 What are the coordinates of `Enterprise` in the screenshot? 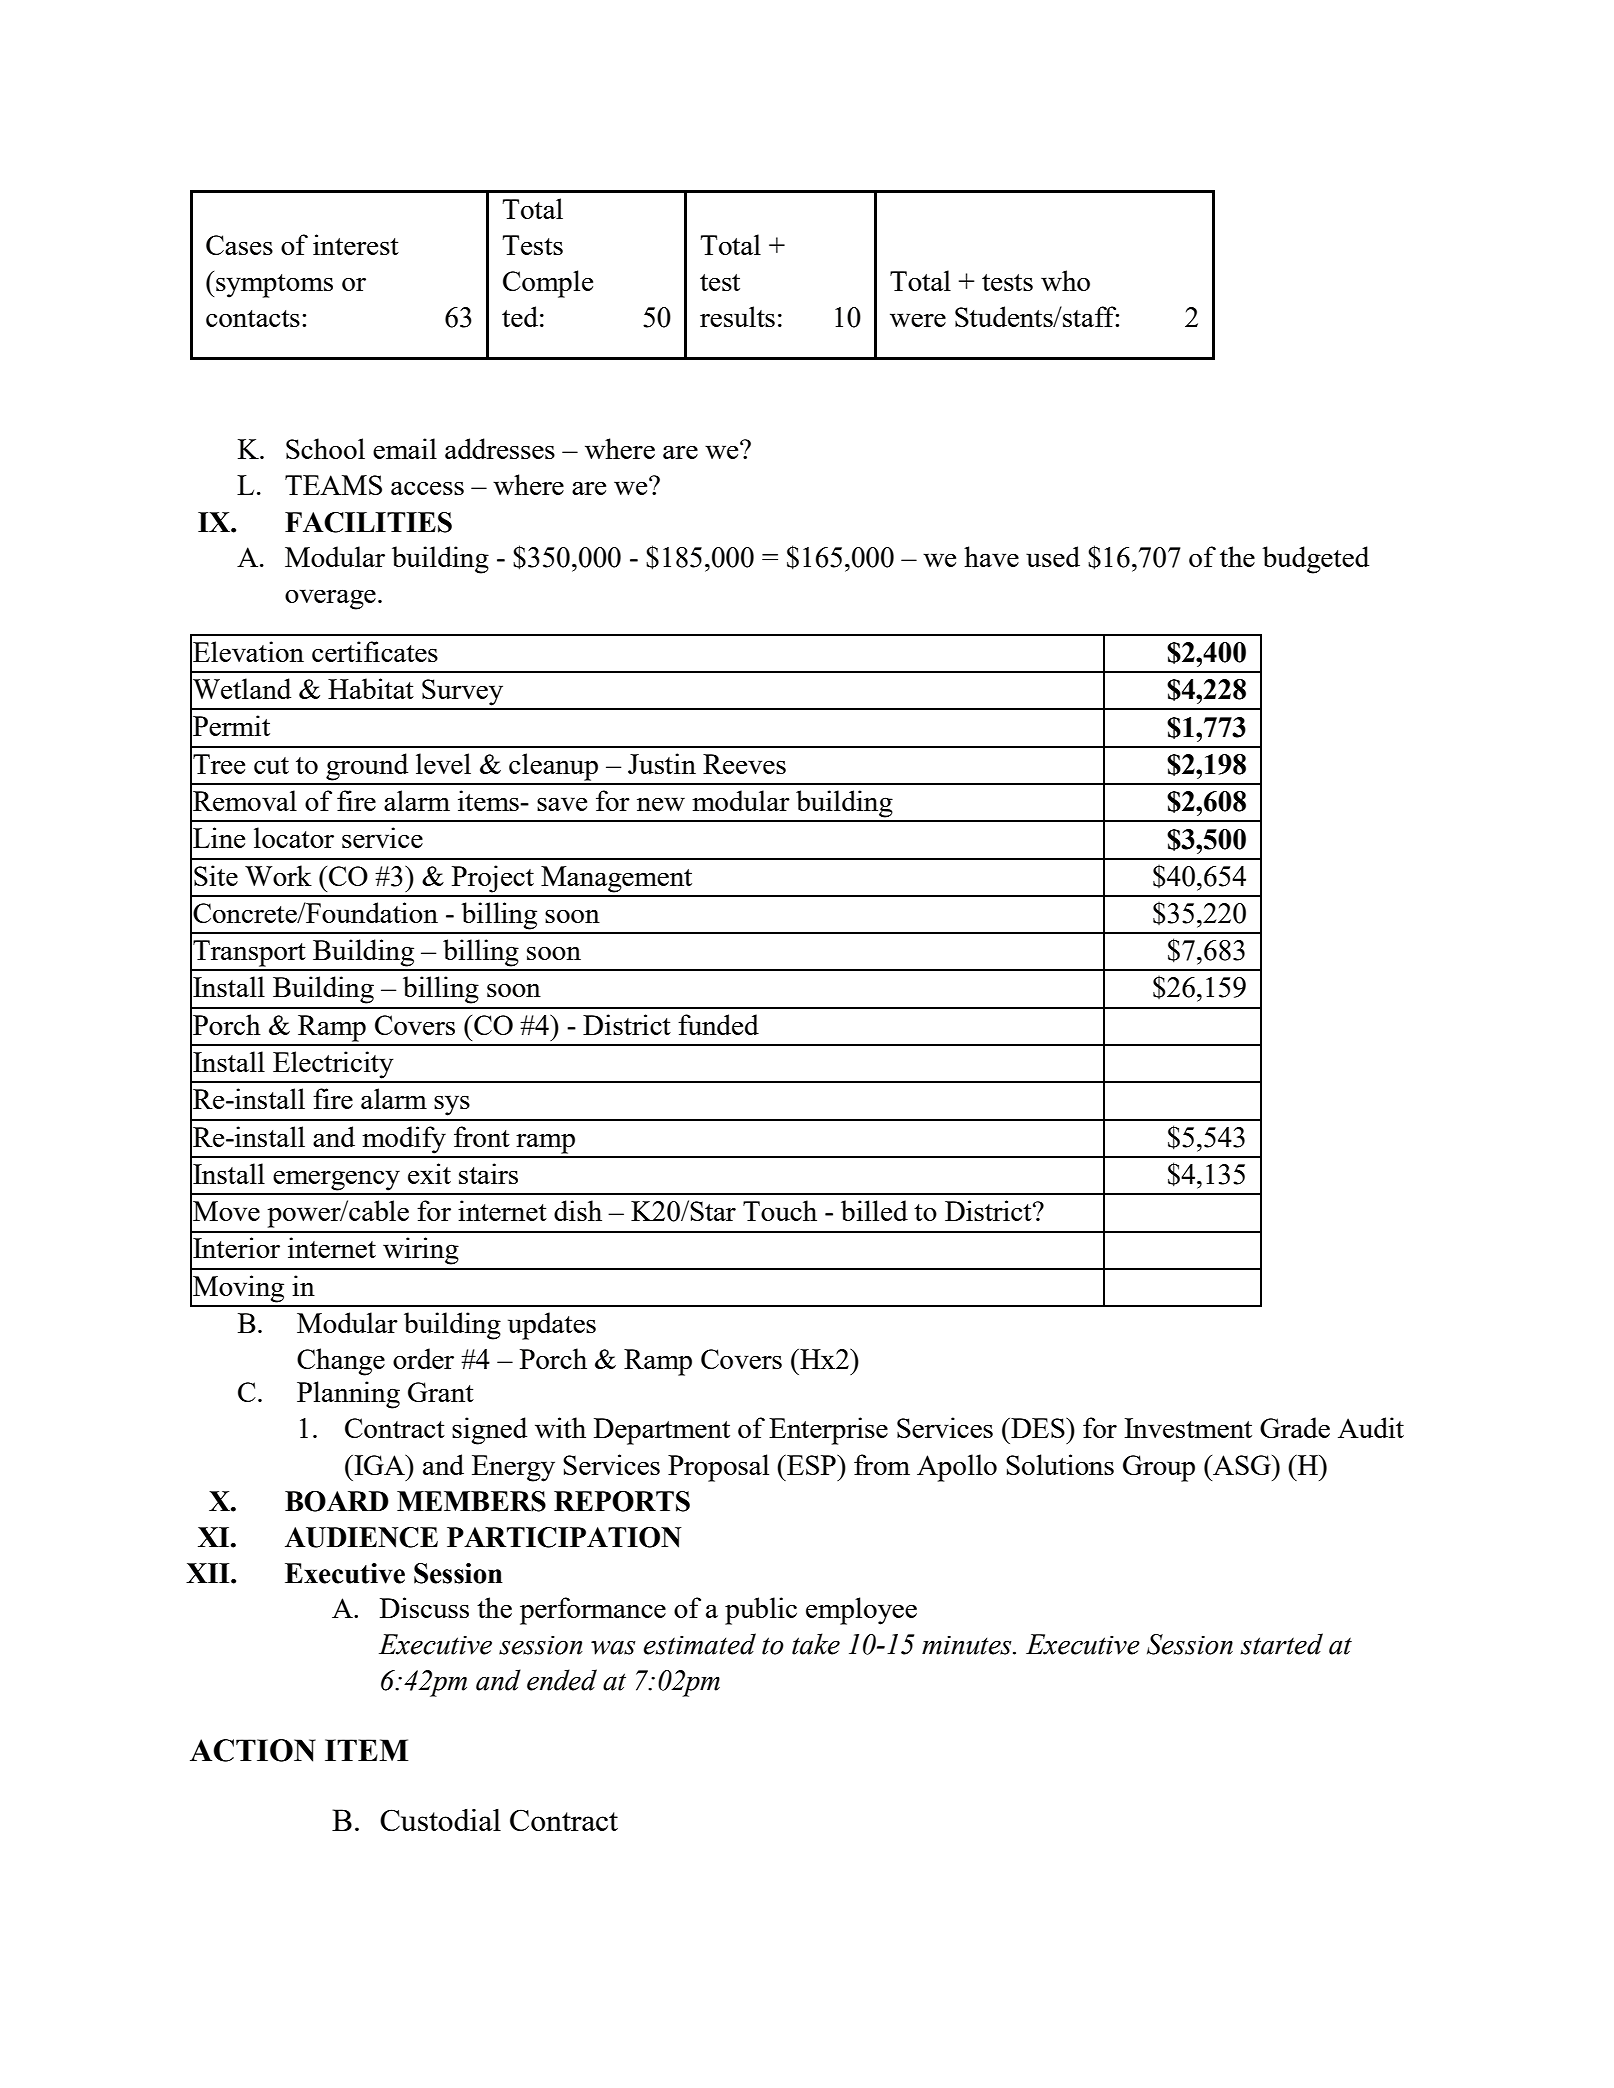 It's located at (828, 1431).
